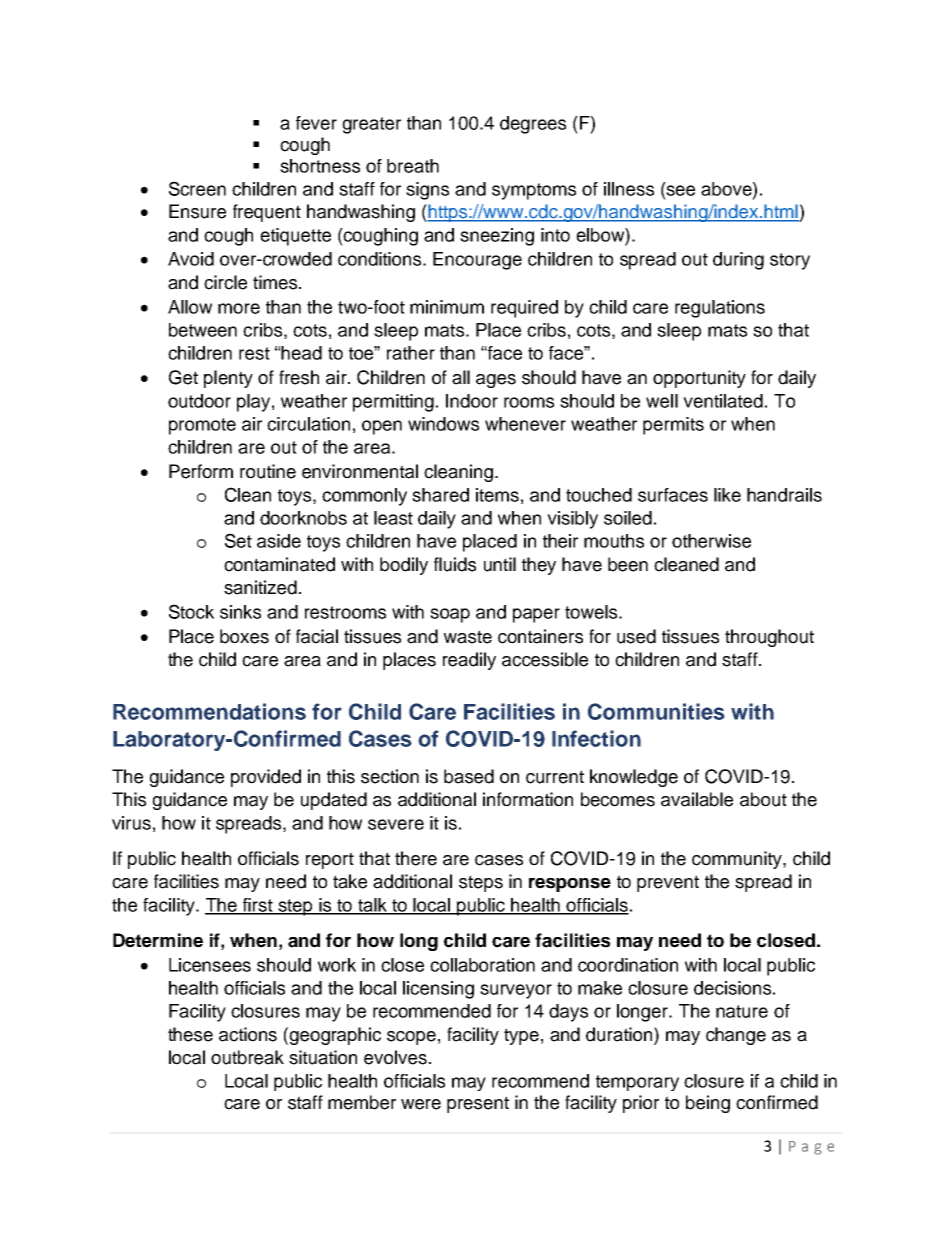 The image size is (952, 1233). Describe the element at coordinates (469, 776) in the screenshot. I see `based` at that location.
